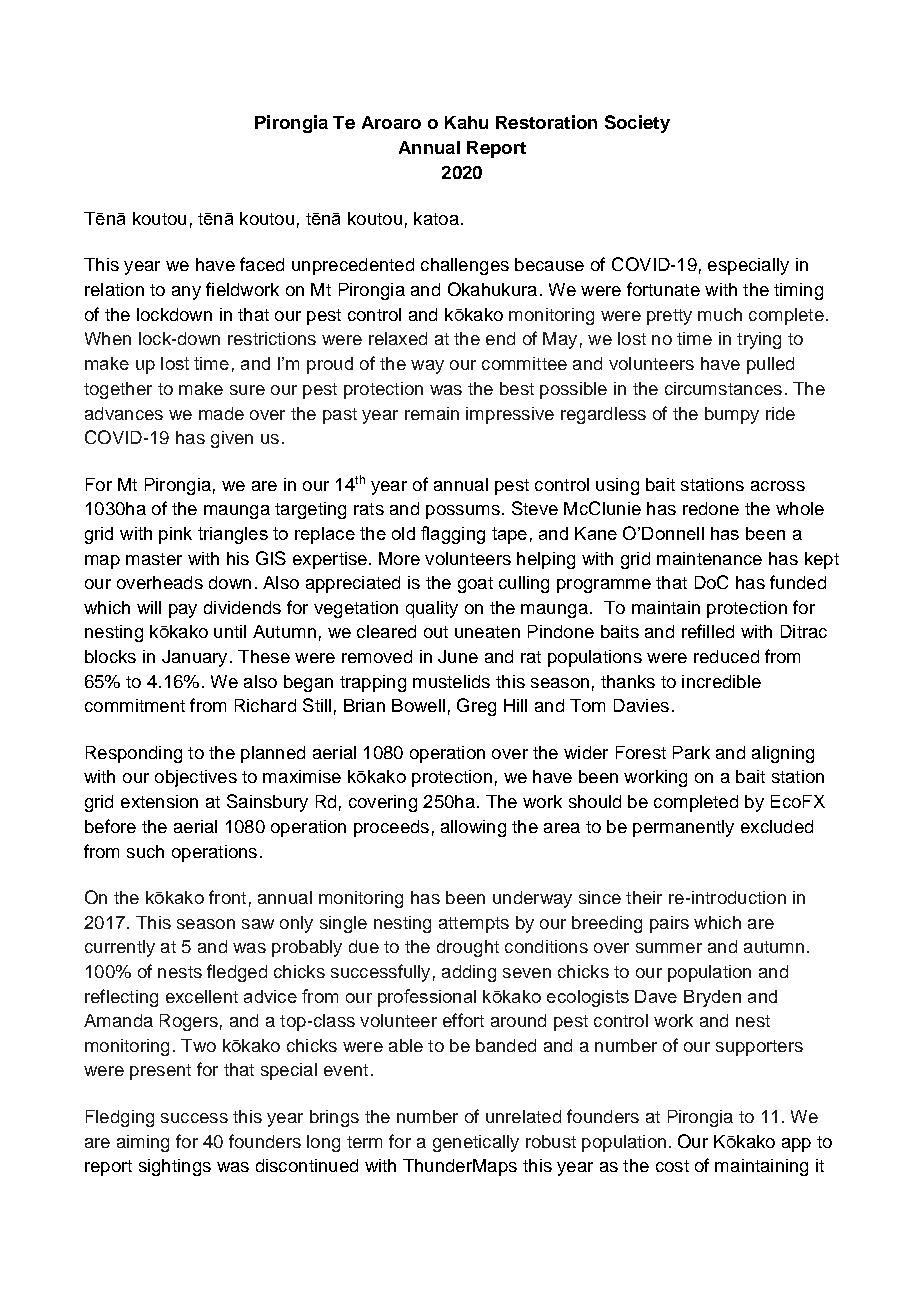  What do you see at coordinates (175, 1167) in the page?
I see `sightings` at bounding box center [175, 1167].
